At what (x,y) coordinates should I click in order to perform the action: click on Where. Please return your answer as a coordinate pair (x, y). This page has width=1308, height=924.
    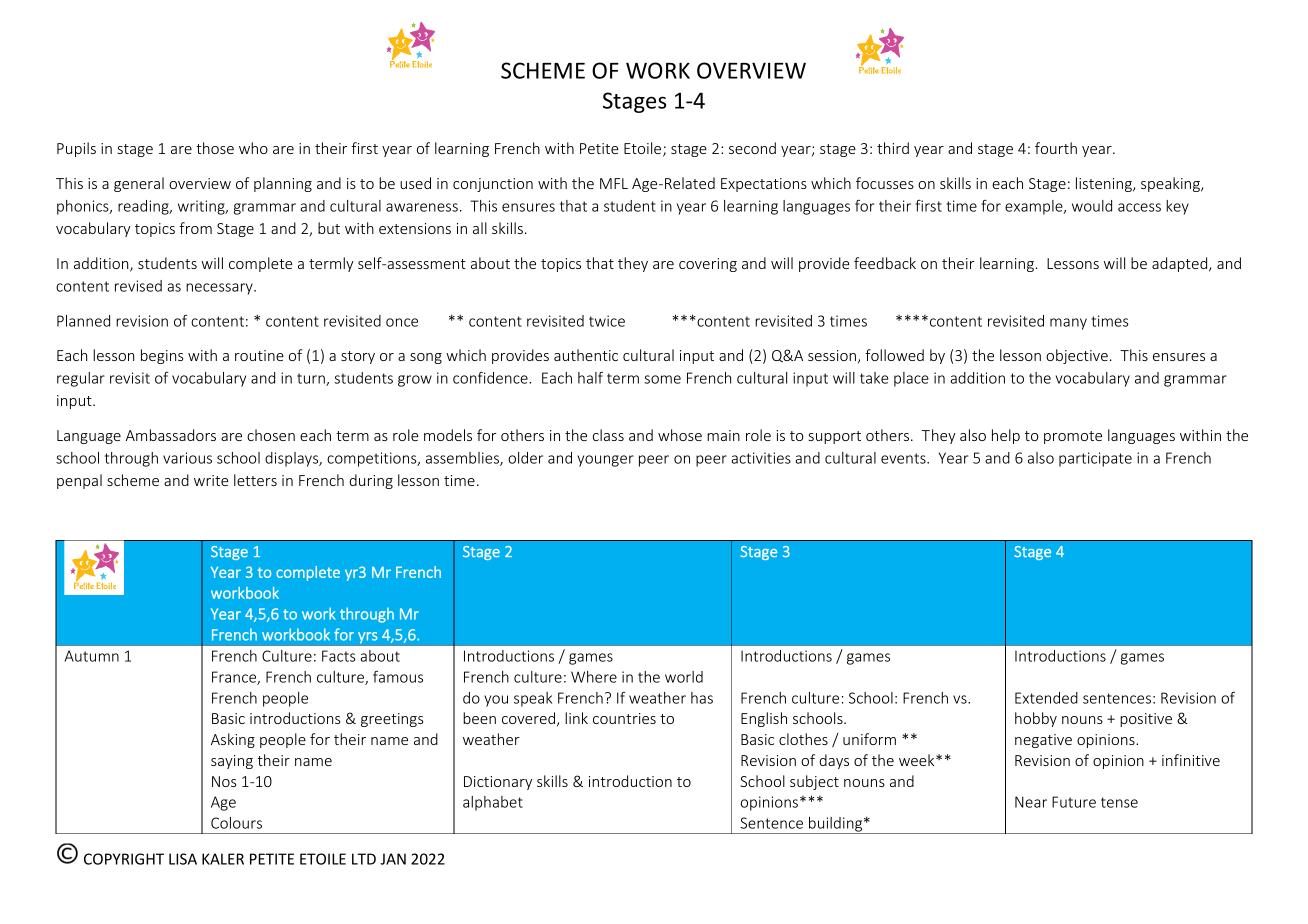
    Looking at the image, I should click on (594, 677).
